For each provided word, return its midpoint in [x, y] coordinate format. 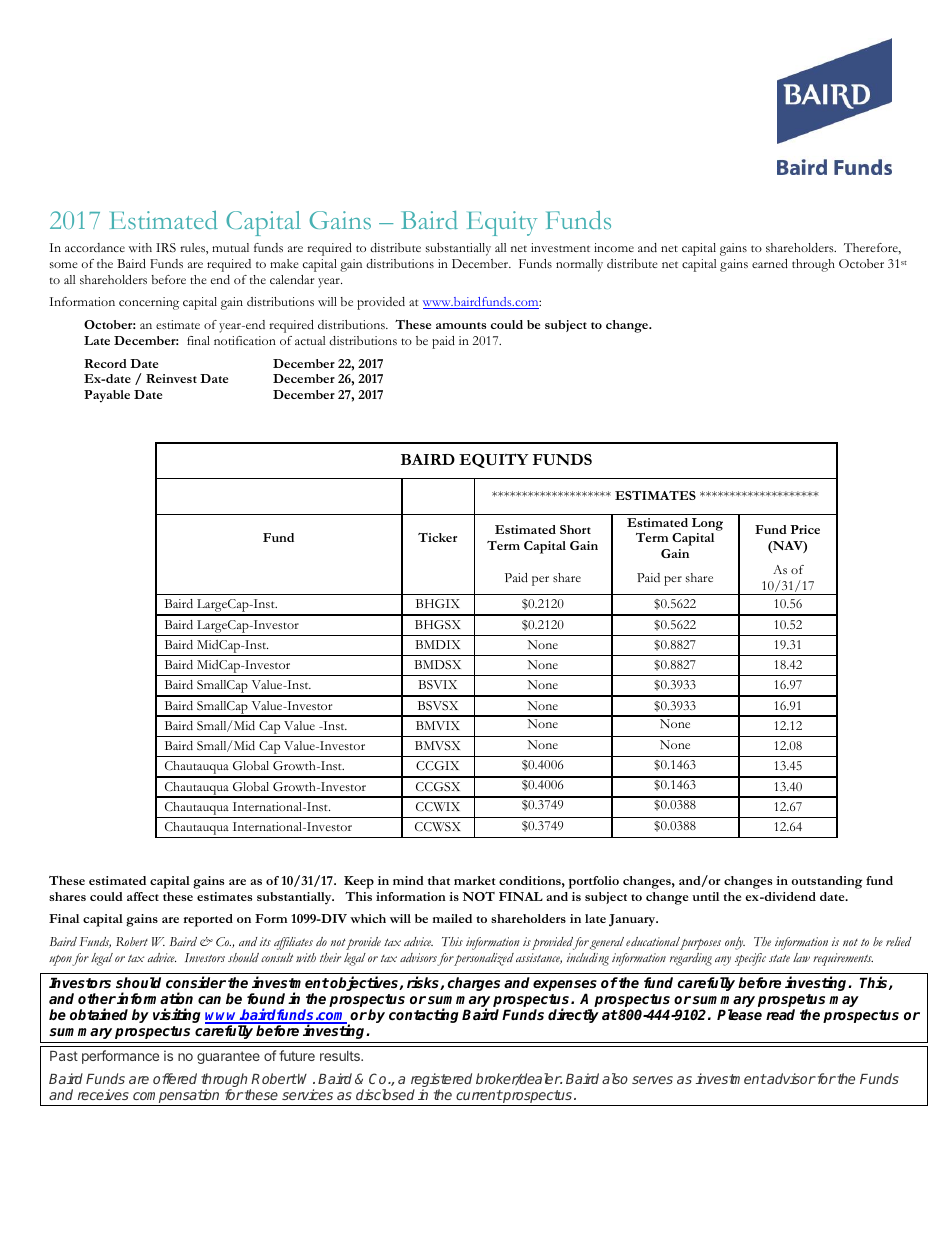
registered [441, 1081]
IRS [166, 248]
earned [770, 263]
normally [579, 265]
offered [175, 1078]
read [780, 1014]
